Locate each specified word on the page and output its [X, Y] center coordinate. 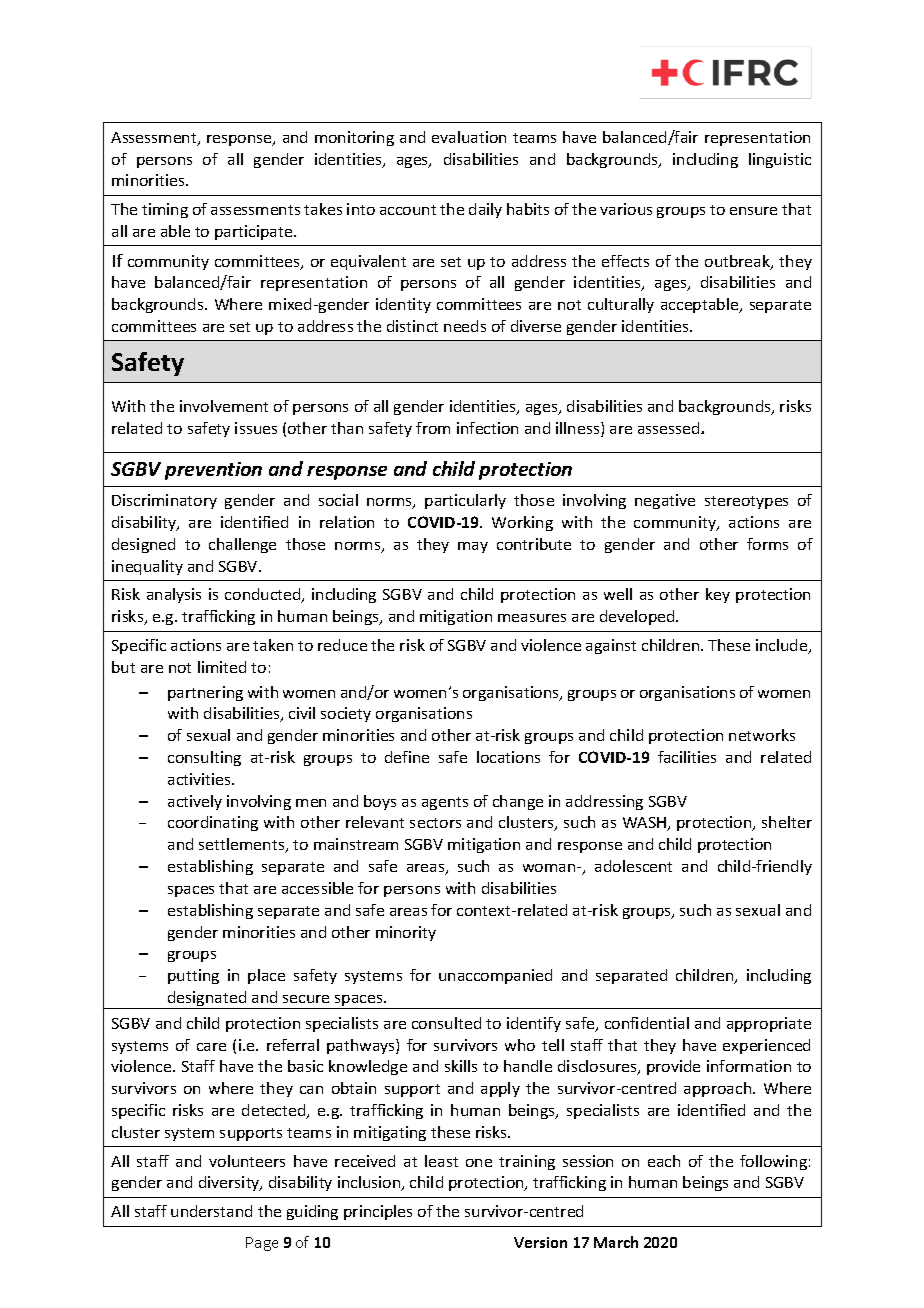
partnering [205, 693]
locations [508, 757]
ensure [753, 211]
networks [762, 735]
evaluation [469, 137]
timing [165, 210]
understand [211, 1211]
